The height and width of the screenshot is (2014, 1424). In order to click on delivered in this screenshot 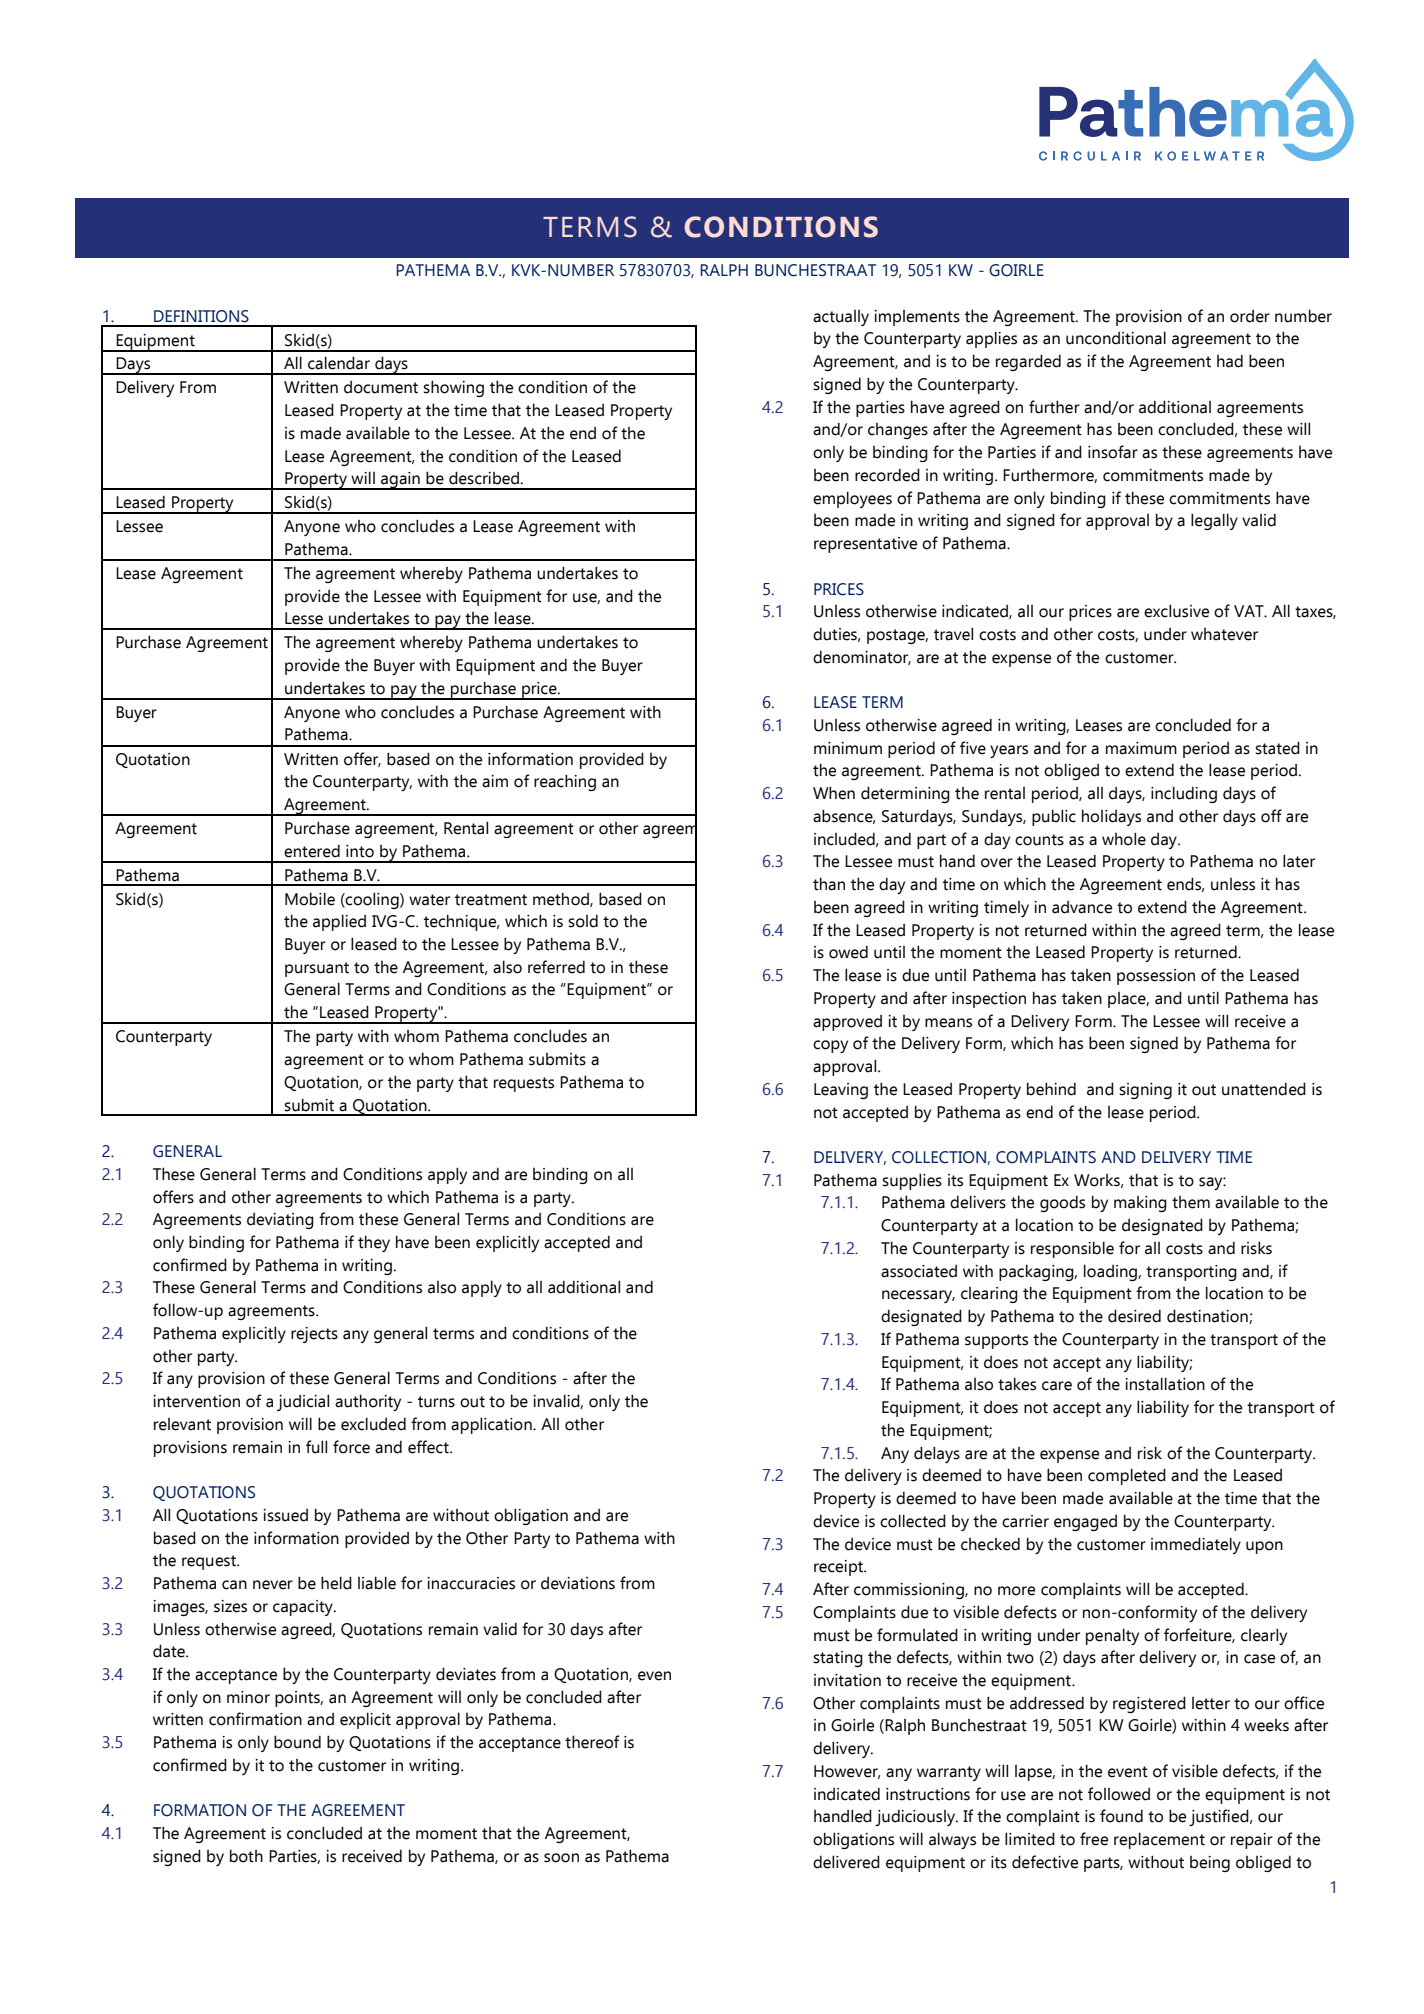, I will do `click(846, 1862)`.
